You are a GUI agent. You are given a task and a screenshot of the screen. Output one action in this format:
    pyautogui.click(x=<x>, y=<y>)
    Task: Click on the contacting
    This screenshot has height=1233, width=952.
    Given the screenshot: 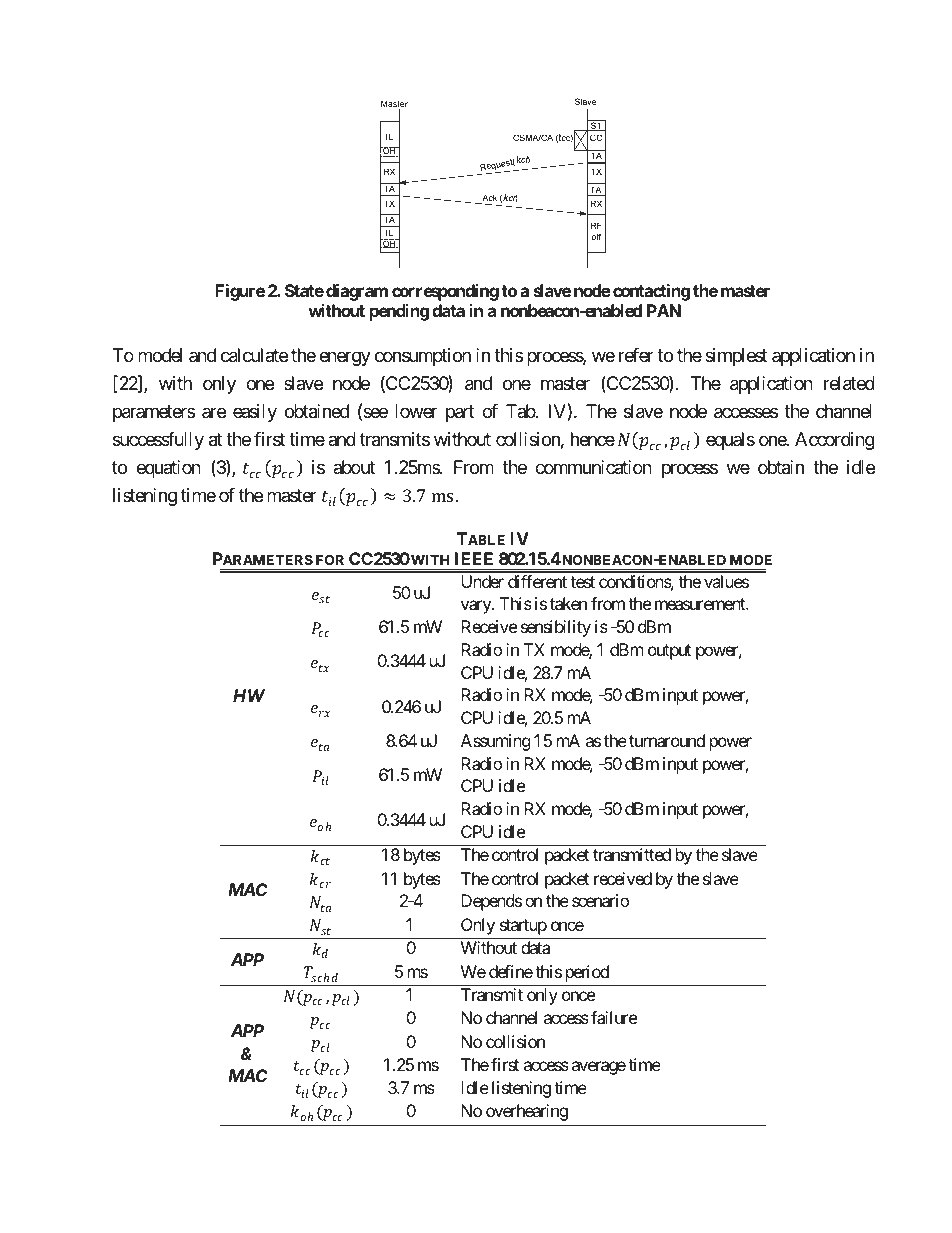 What is the action you would take?
    pyautogui.click(x=651, y=292)
